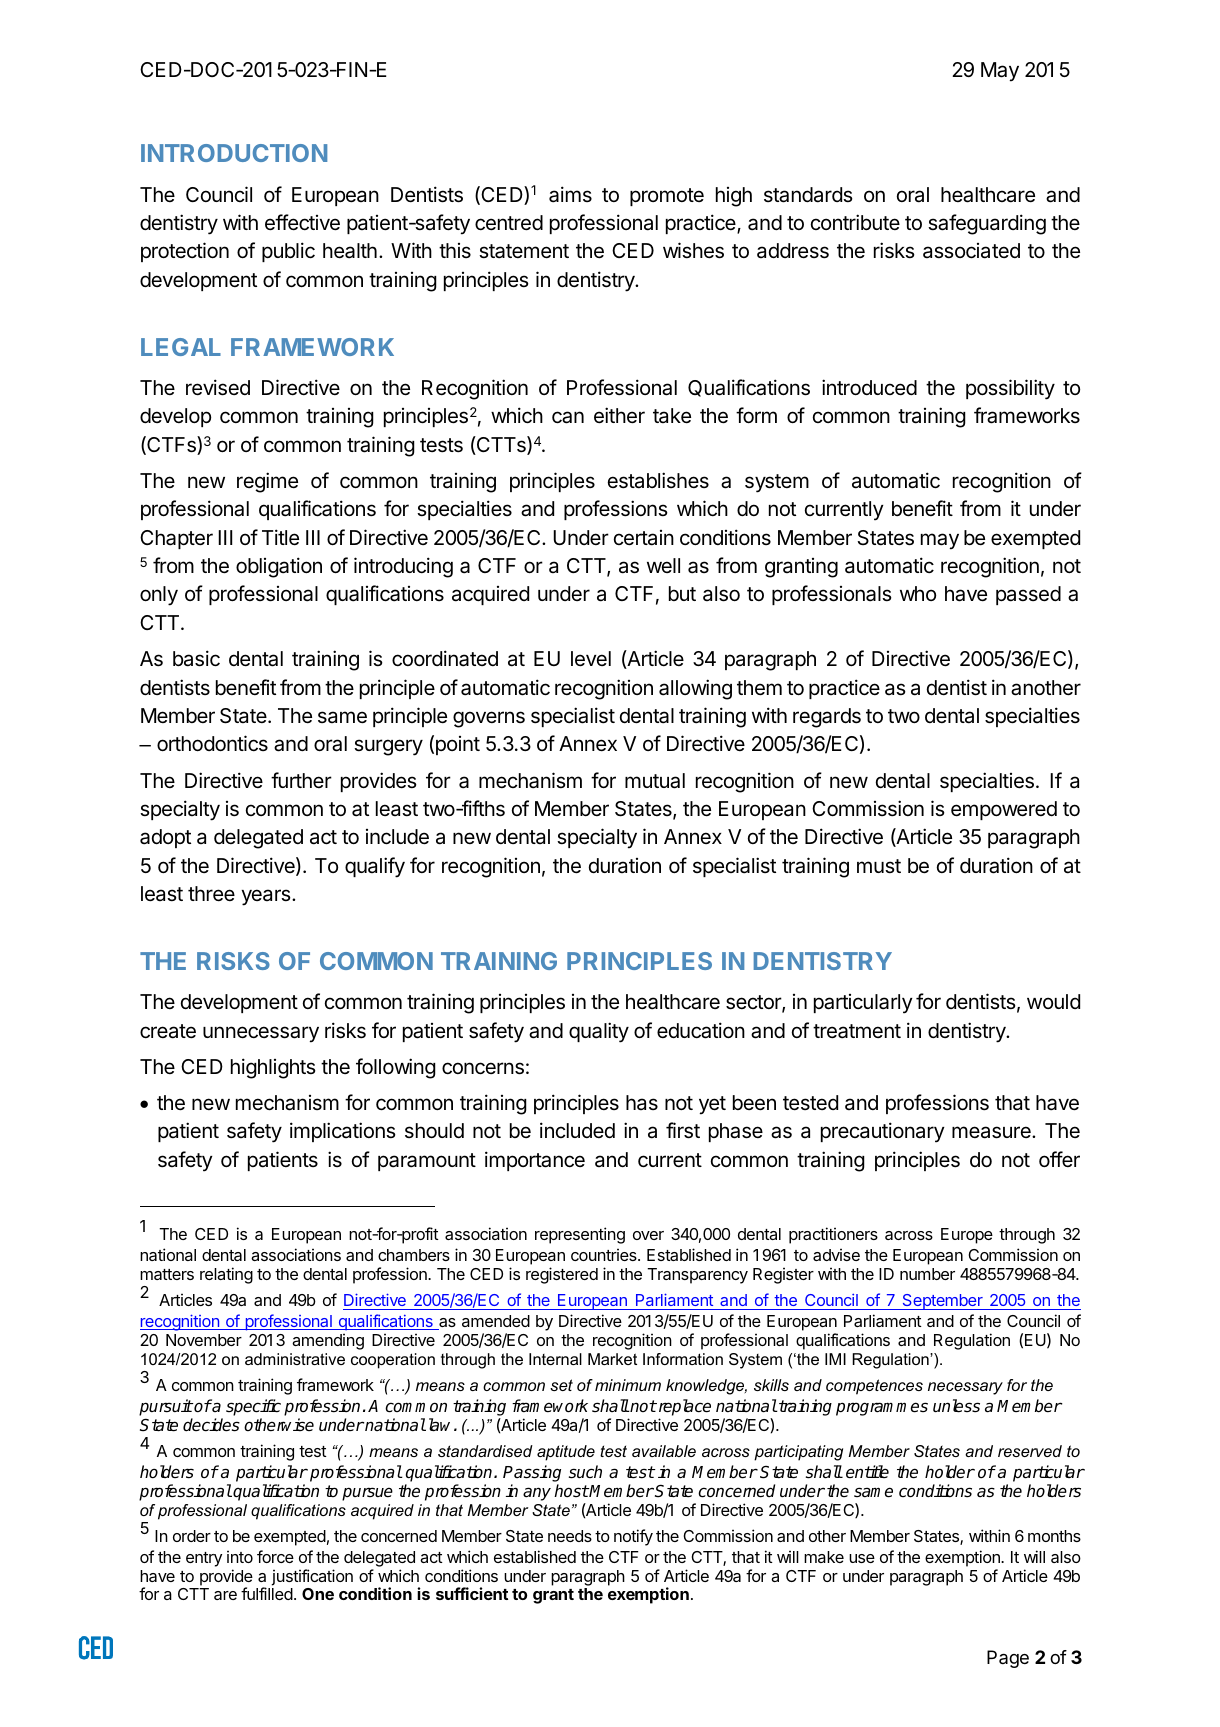 The height and width of the screenshot is (1727, 1220). I want to click on notify, so click(633, 1537).
